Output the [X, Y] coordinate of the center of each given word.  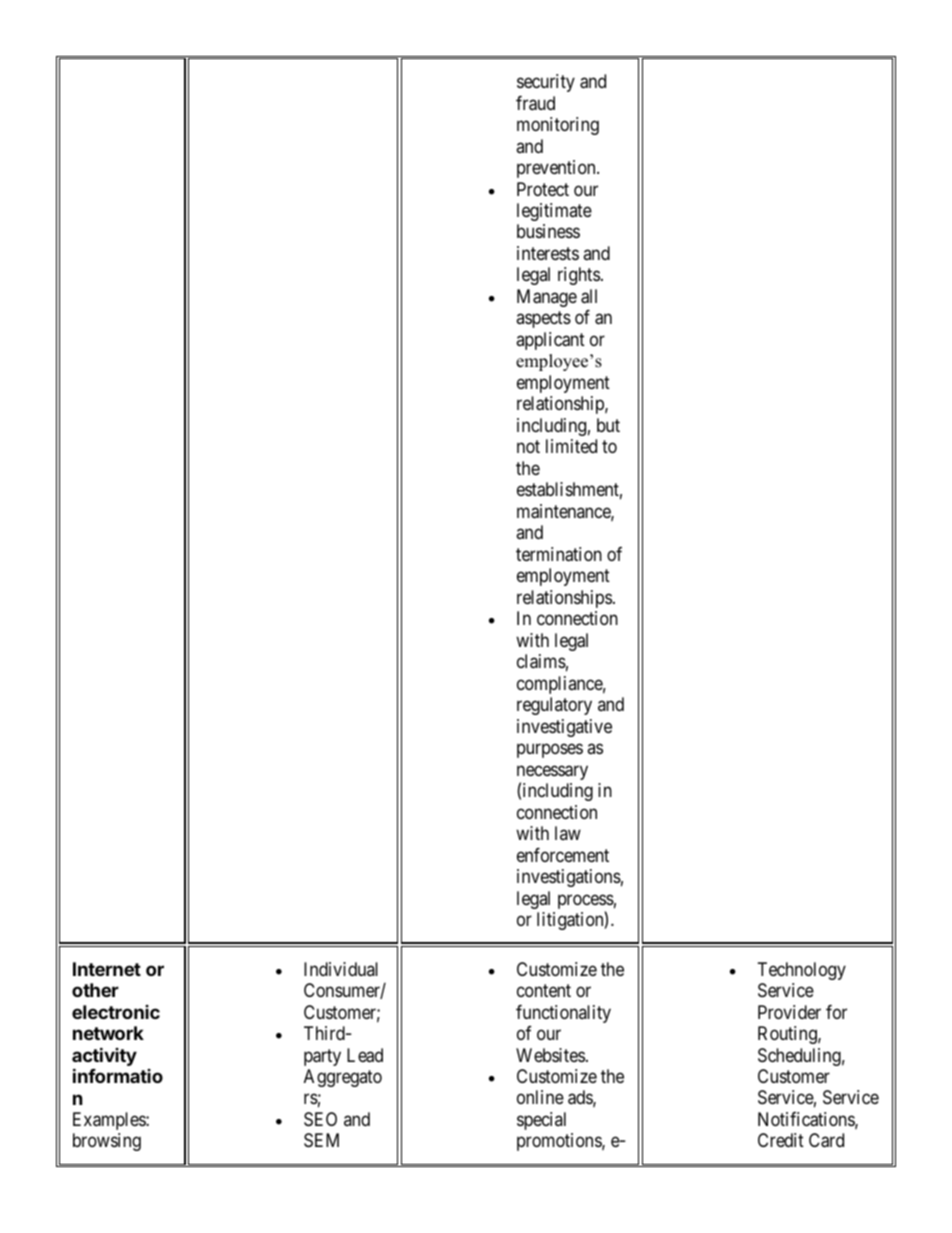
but [608, 425]
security [546, 83]
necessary [552, 774]
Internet [107, 969]
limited [571, 446]
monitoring [558, 126]
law [568, 833]
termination [559, 554]
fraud [535, 103]
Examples [110, 1121]
